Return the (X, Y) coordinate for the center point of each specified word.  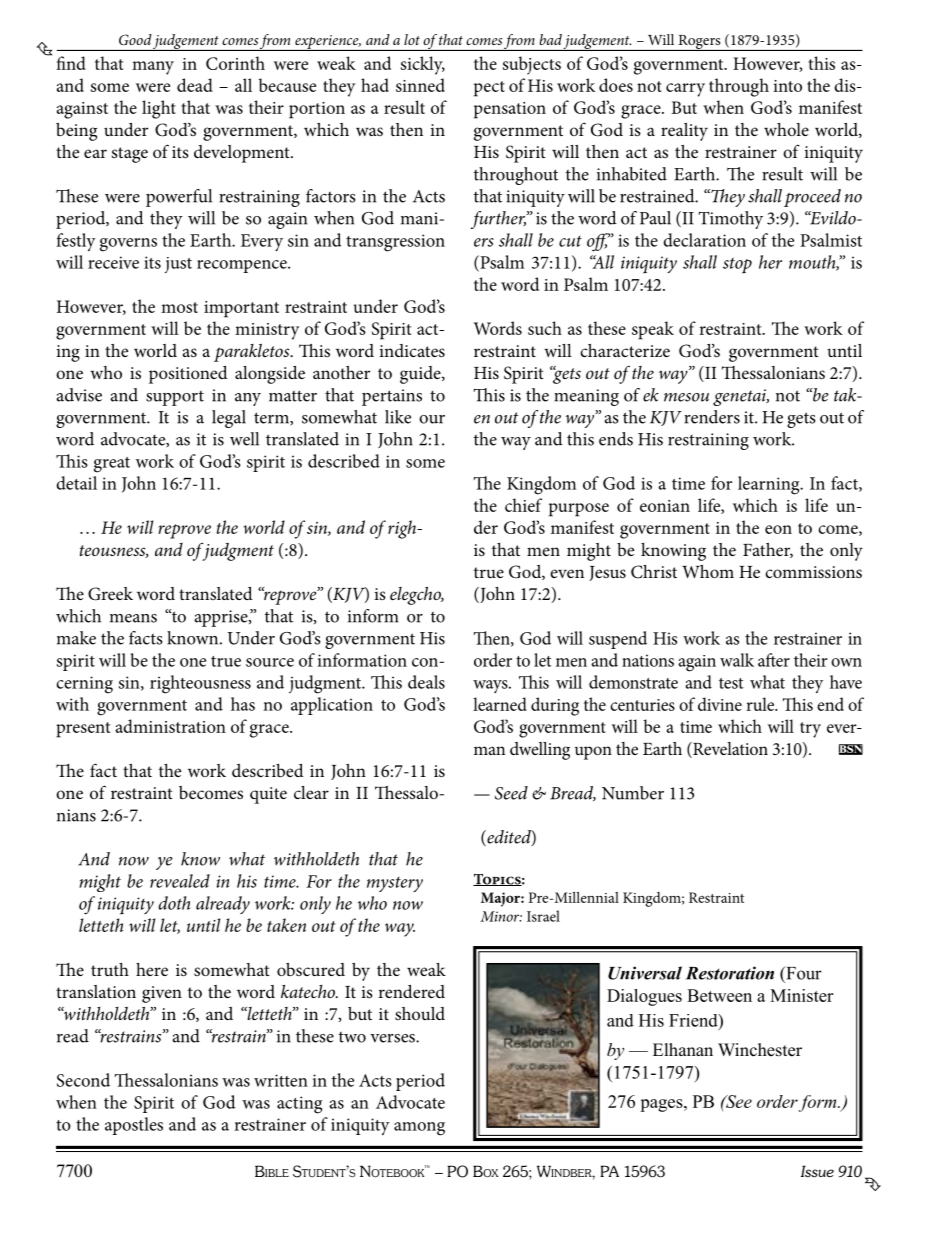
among (419, 1129)
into (787, 86)
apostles (134, 1126)
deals (426, 682)
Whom (708, 571)
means (133, 618)
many (153, 68)
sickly (423, 65)
